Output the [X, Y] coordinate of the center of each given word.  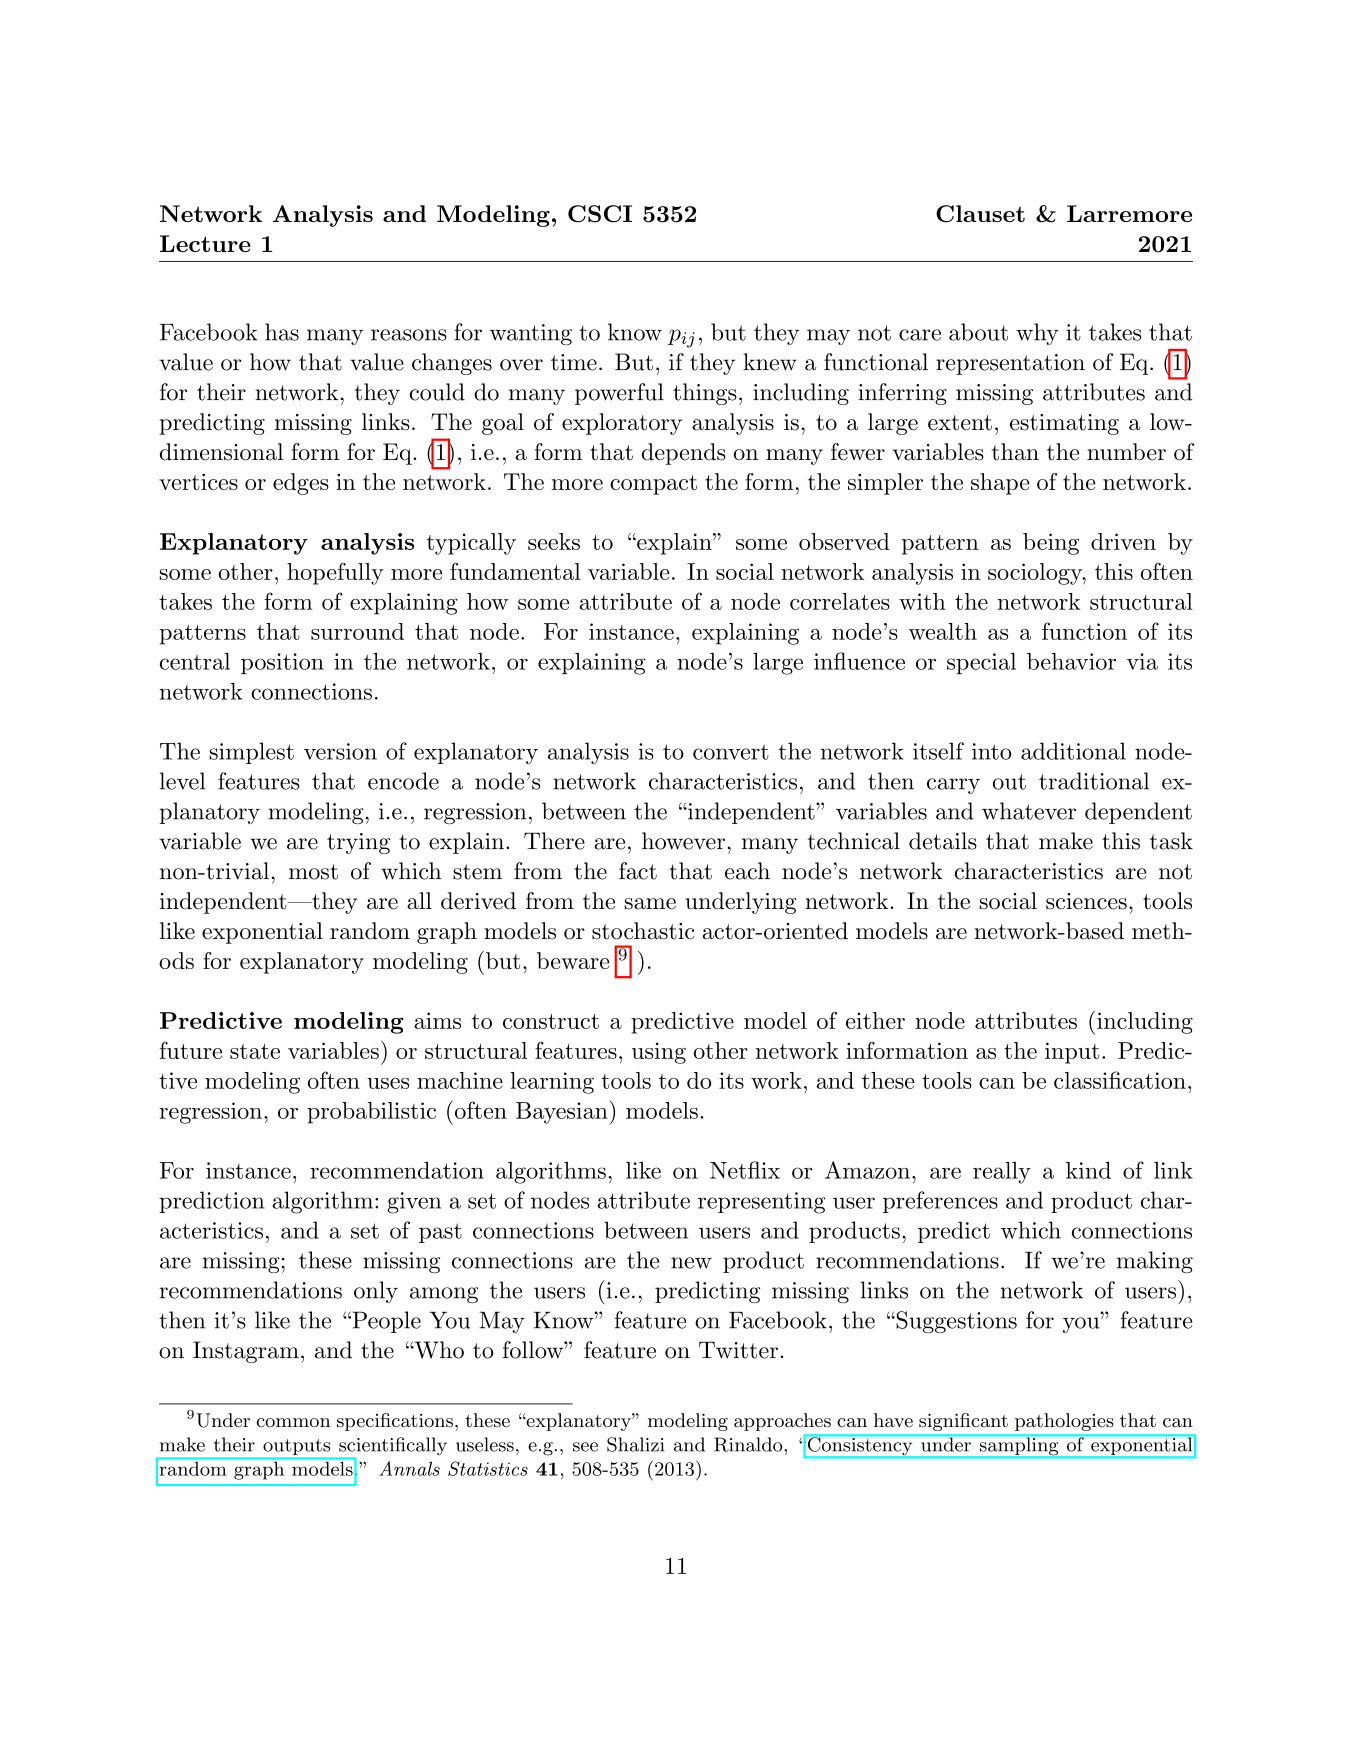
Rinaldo [748, 1444]
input [1072, 1053]
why [1037, 334]
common [294, 1423]
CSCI [600, 214]
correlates [840, 601]
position [282, 663]
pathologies [1064, 1422]
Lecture [205, 243]
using [659, 1053]
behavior [1071, 661]
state [255, 1051]
